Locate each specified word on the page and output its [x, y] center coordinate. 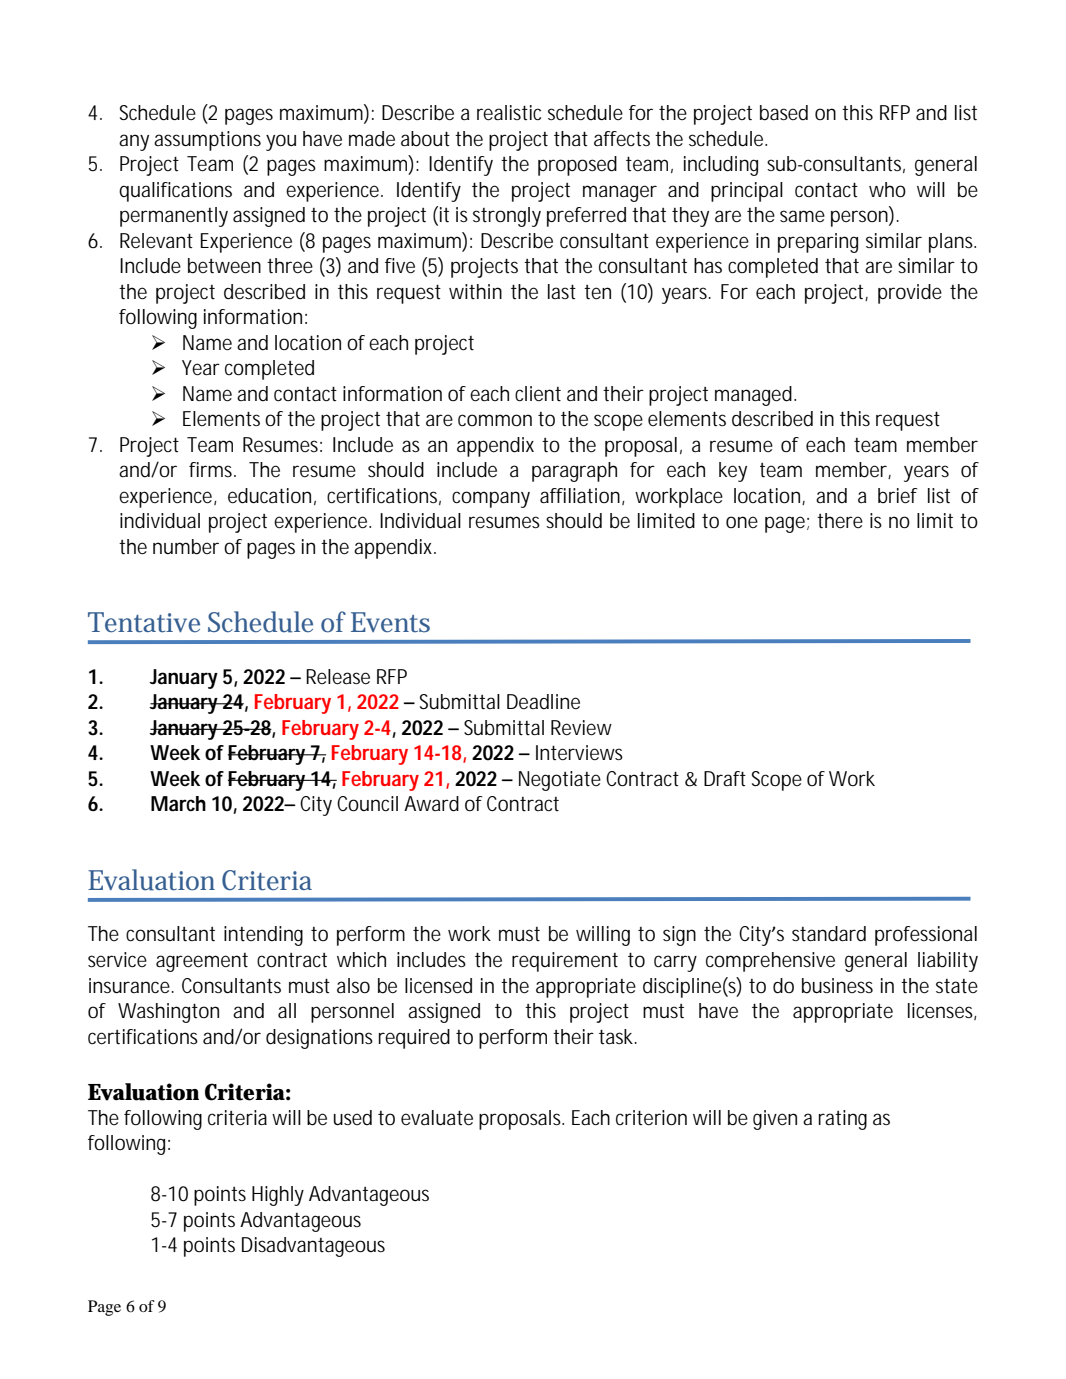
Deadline [543, 702]
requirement [565, 962]
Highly [278, 1196]
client [538, 394]
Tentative [144, 622]
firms [212, 469]
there [840, 521]
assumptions [207, 141]
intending [263, 936]
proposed [577, 166]
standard [829, 934]
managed [755, 396]
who [887, 190]
